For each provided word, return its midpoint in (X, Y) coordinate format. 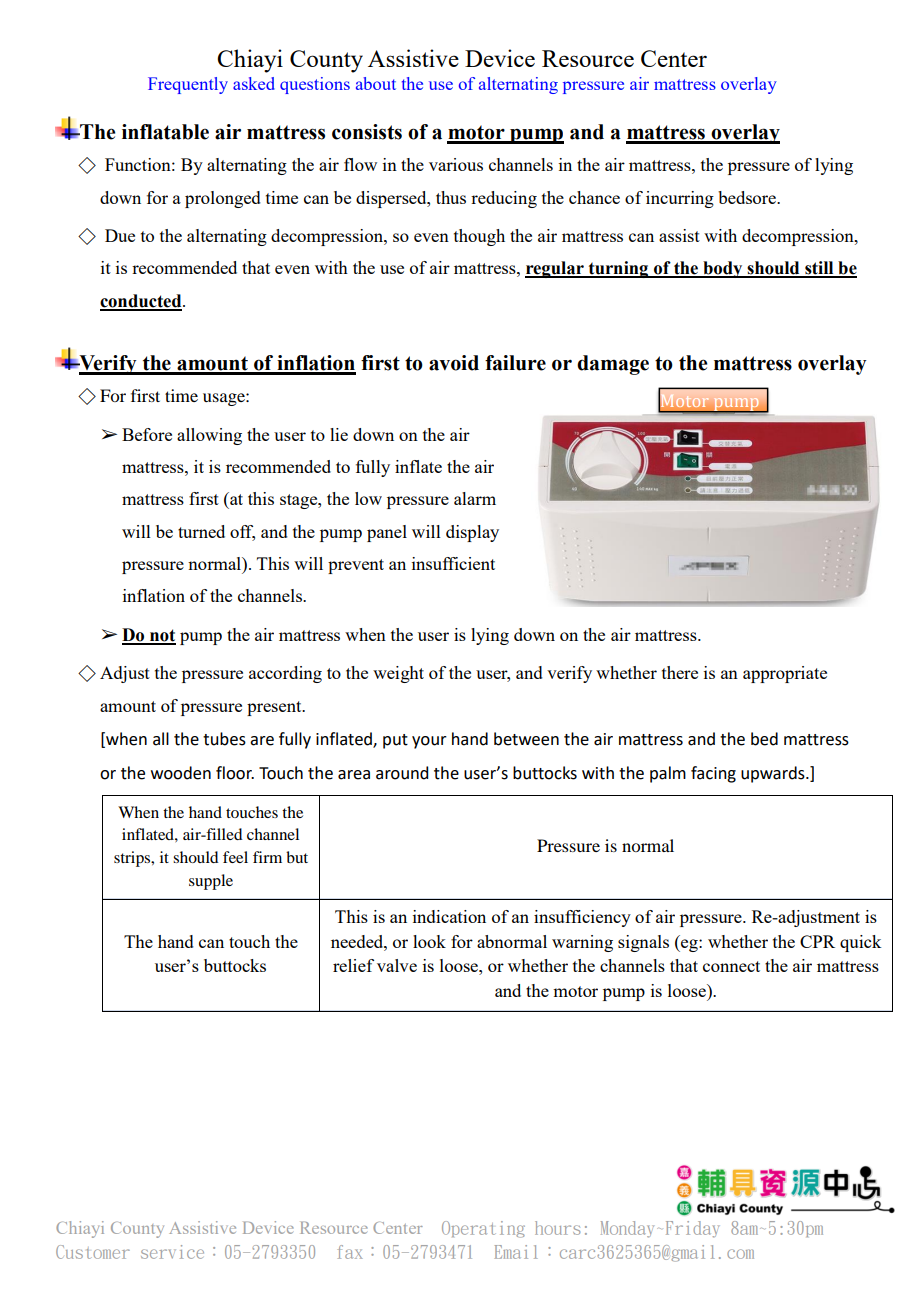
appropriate (785, 674)
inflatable (165, 132)
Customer (93, 1252)
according (285, 674)
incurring (680, 199)
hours (557, 1228)
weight (398, 674)
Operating (483, 1229)
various (456, 164)
